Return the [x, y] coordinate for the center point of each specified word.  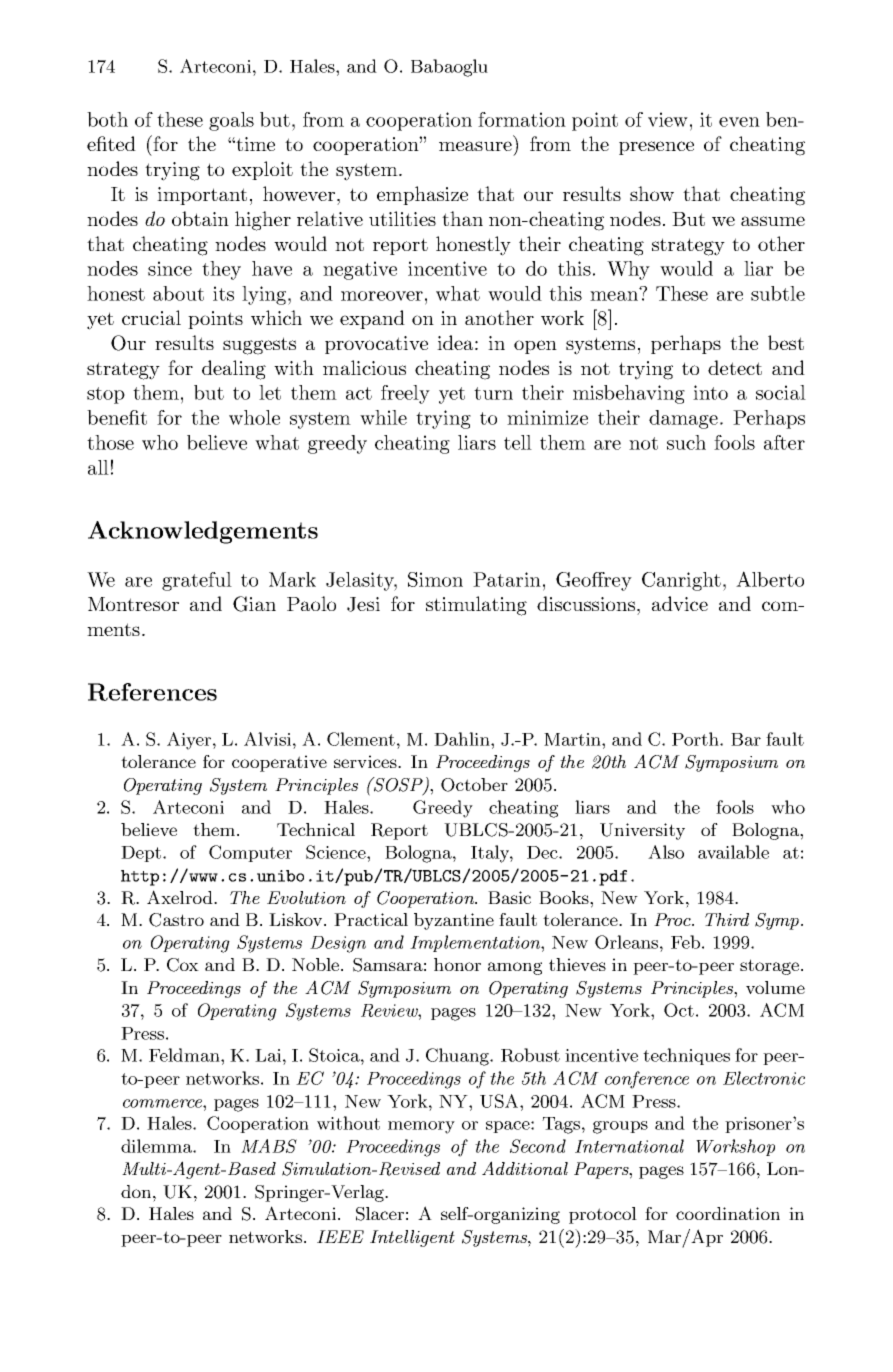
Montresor [133, 604]
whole [254, 417]
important [202, 196]
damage [683, 419]
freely [405, 394]
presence [656, 148]
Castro [176, 920]
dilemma [157, 1146]
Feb [685, 942]
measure [475, 146]
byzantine [454, 921]
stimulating [476, 606]
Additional [525, 1168]
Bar [746, 739]
